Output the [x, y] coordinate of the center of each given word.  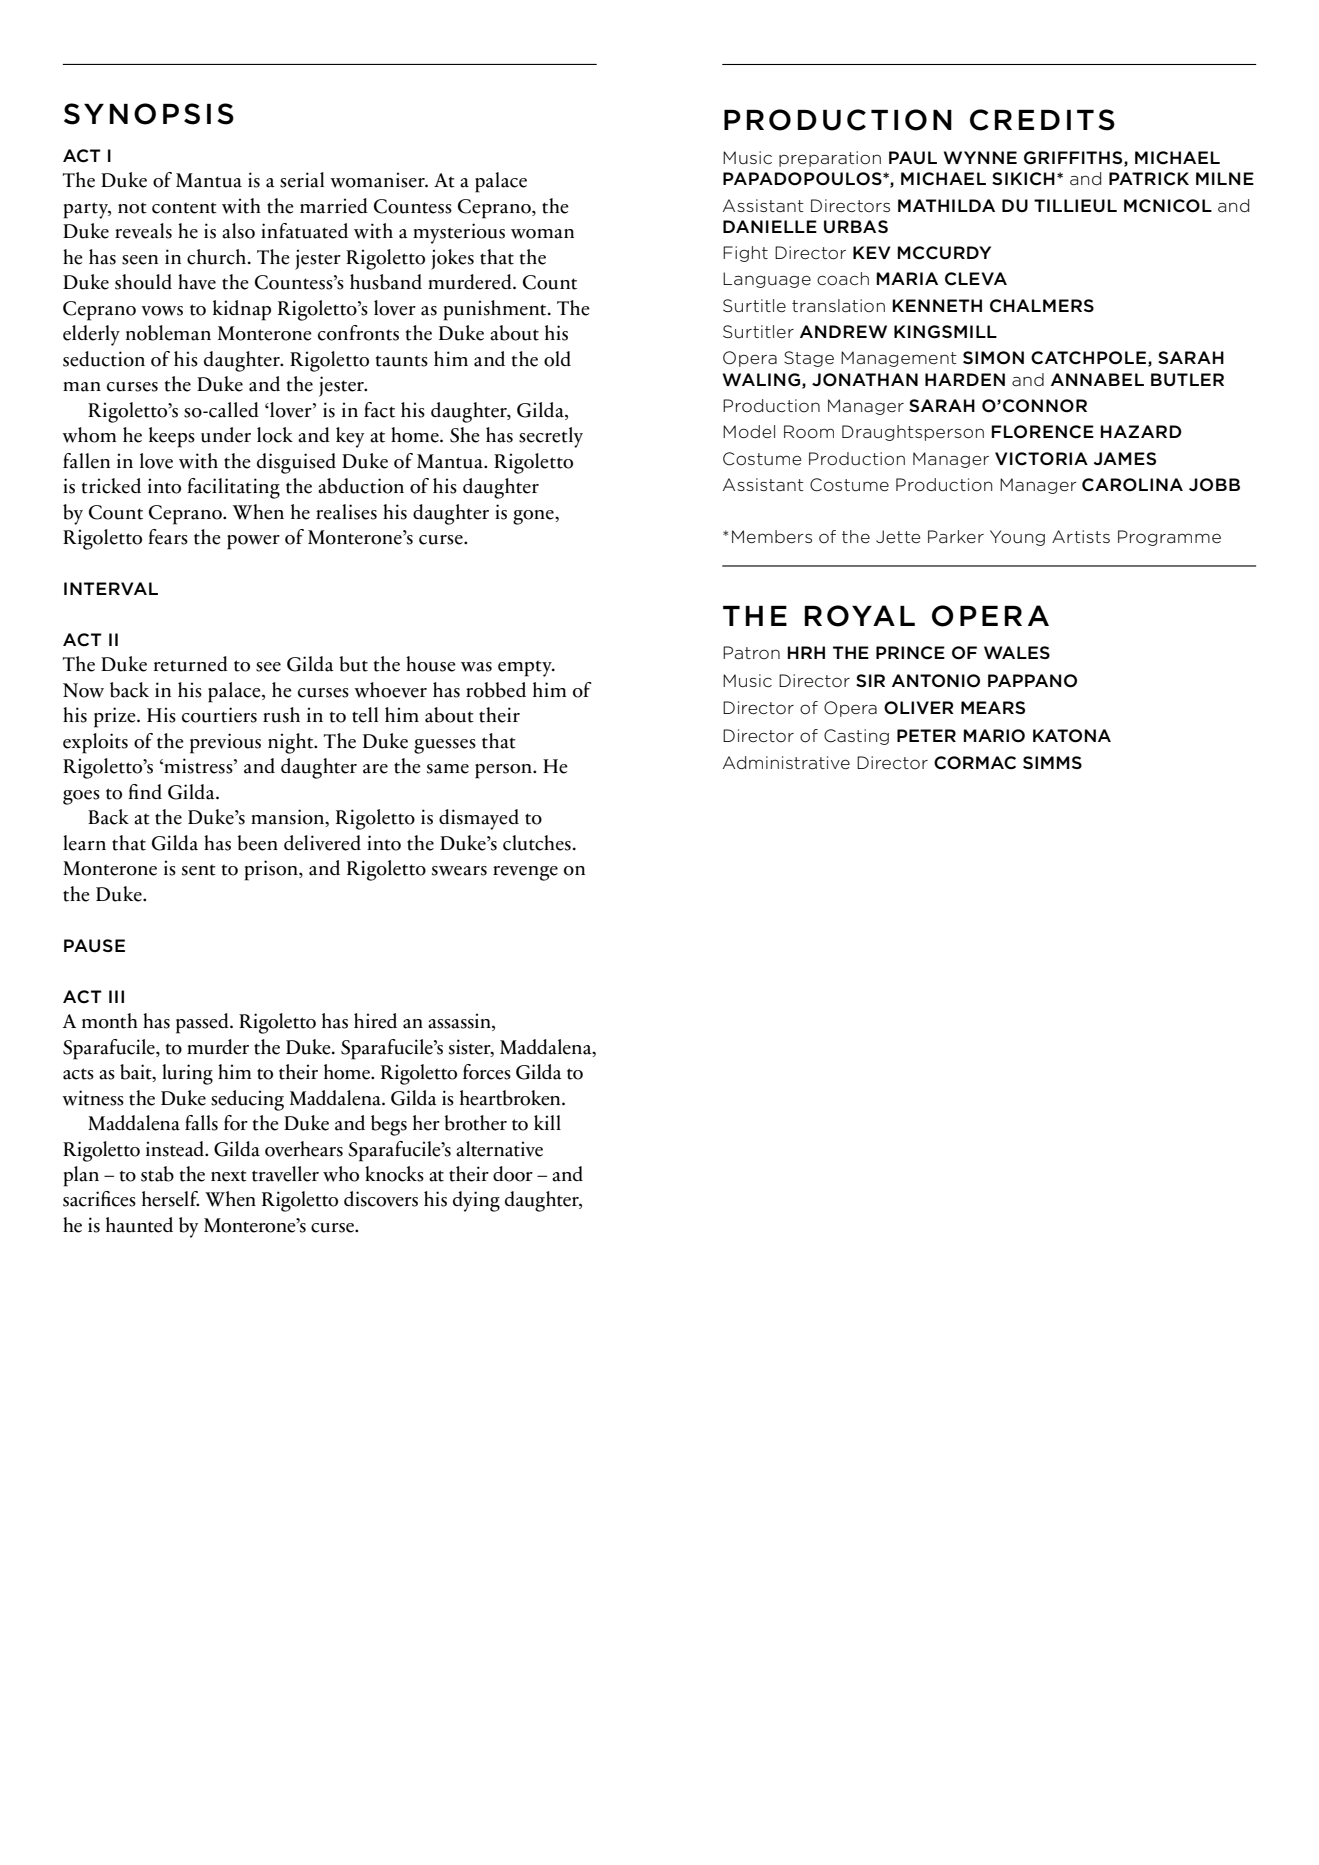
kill [547, 1122]
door [513, 1174]
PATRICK [1149, 179]
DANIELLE [770, 226]
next [229, 1176]
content [184, 208]
